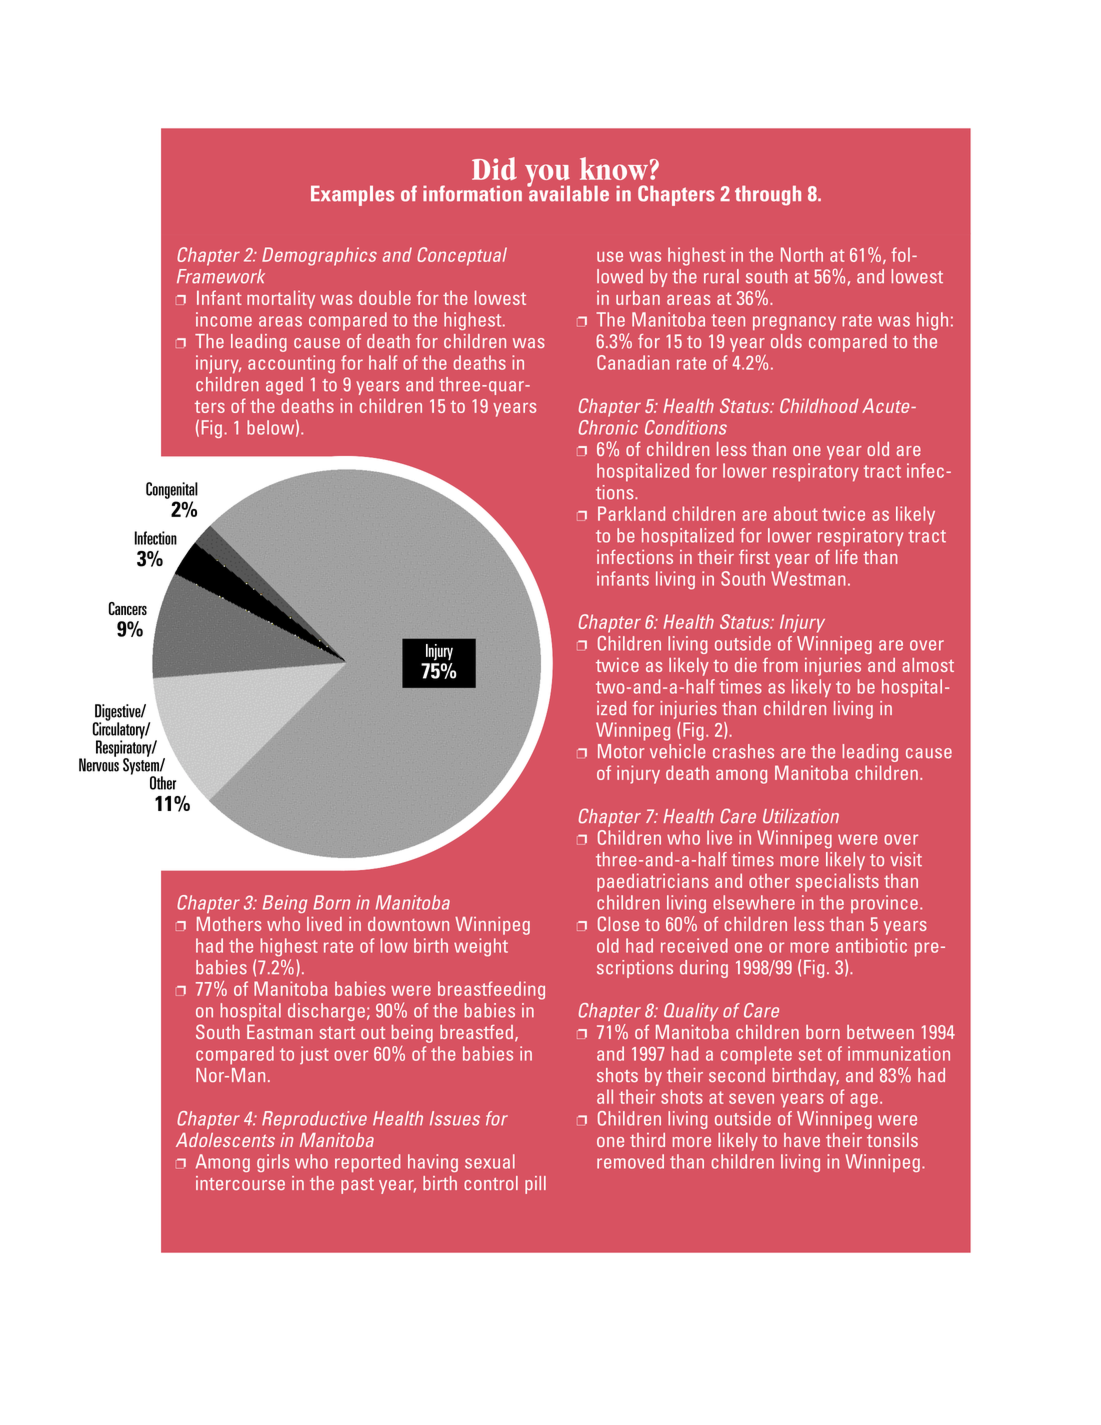  What do you see at coordinates (472, 193) in the screenshot?
I see `information` at bounding box center [472, 193].
